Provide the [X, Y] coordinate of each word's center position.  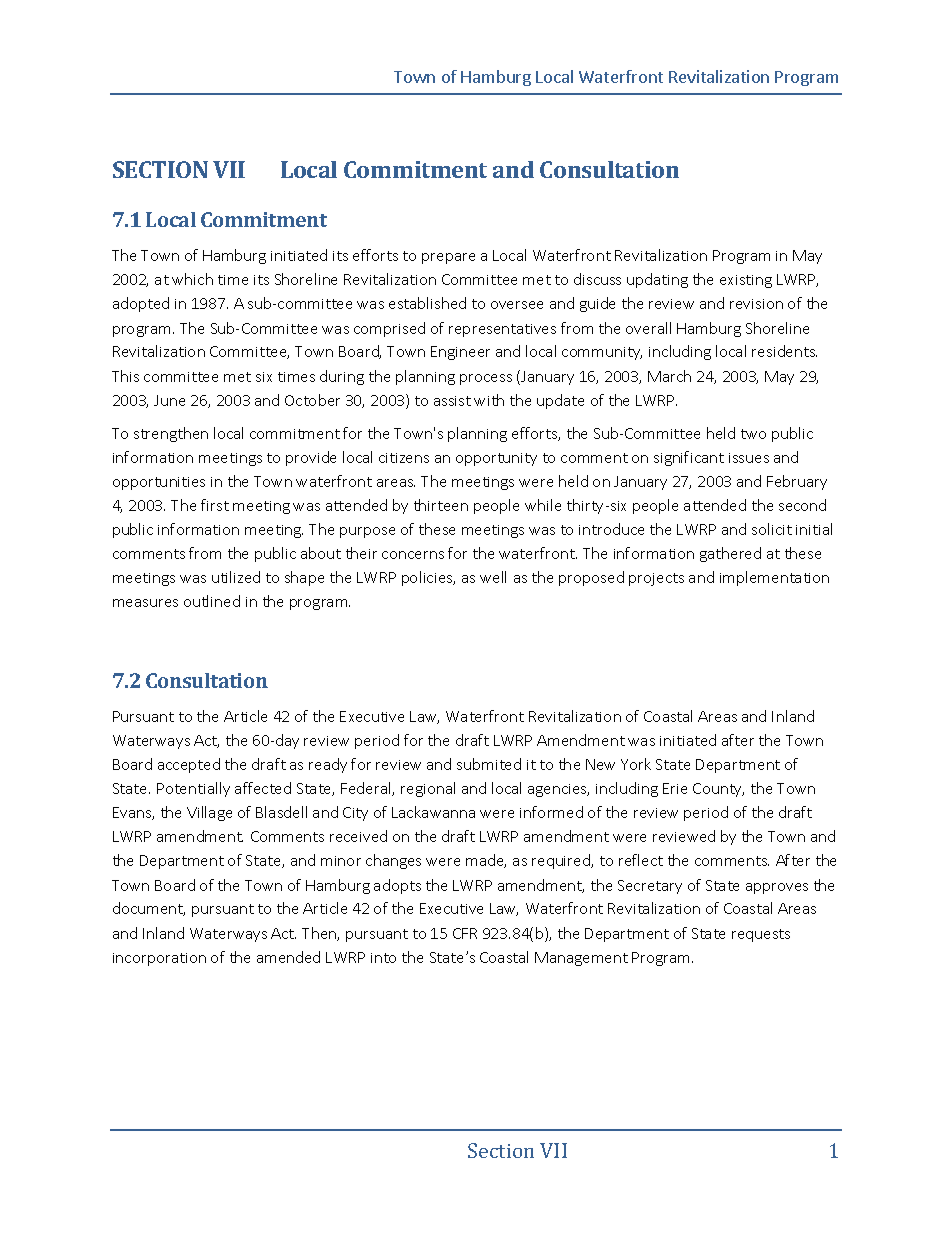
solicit [772, 529]
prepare [448, 258]
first [215, 505]
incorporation [159, 959]
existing [746, 281]
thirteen [441, 505]
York [636, 764]
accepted [189, 765]
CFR [465, 933]
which [192, 279]
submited [489, 764]
